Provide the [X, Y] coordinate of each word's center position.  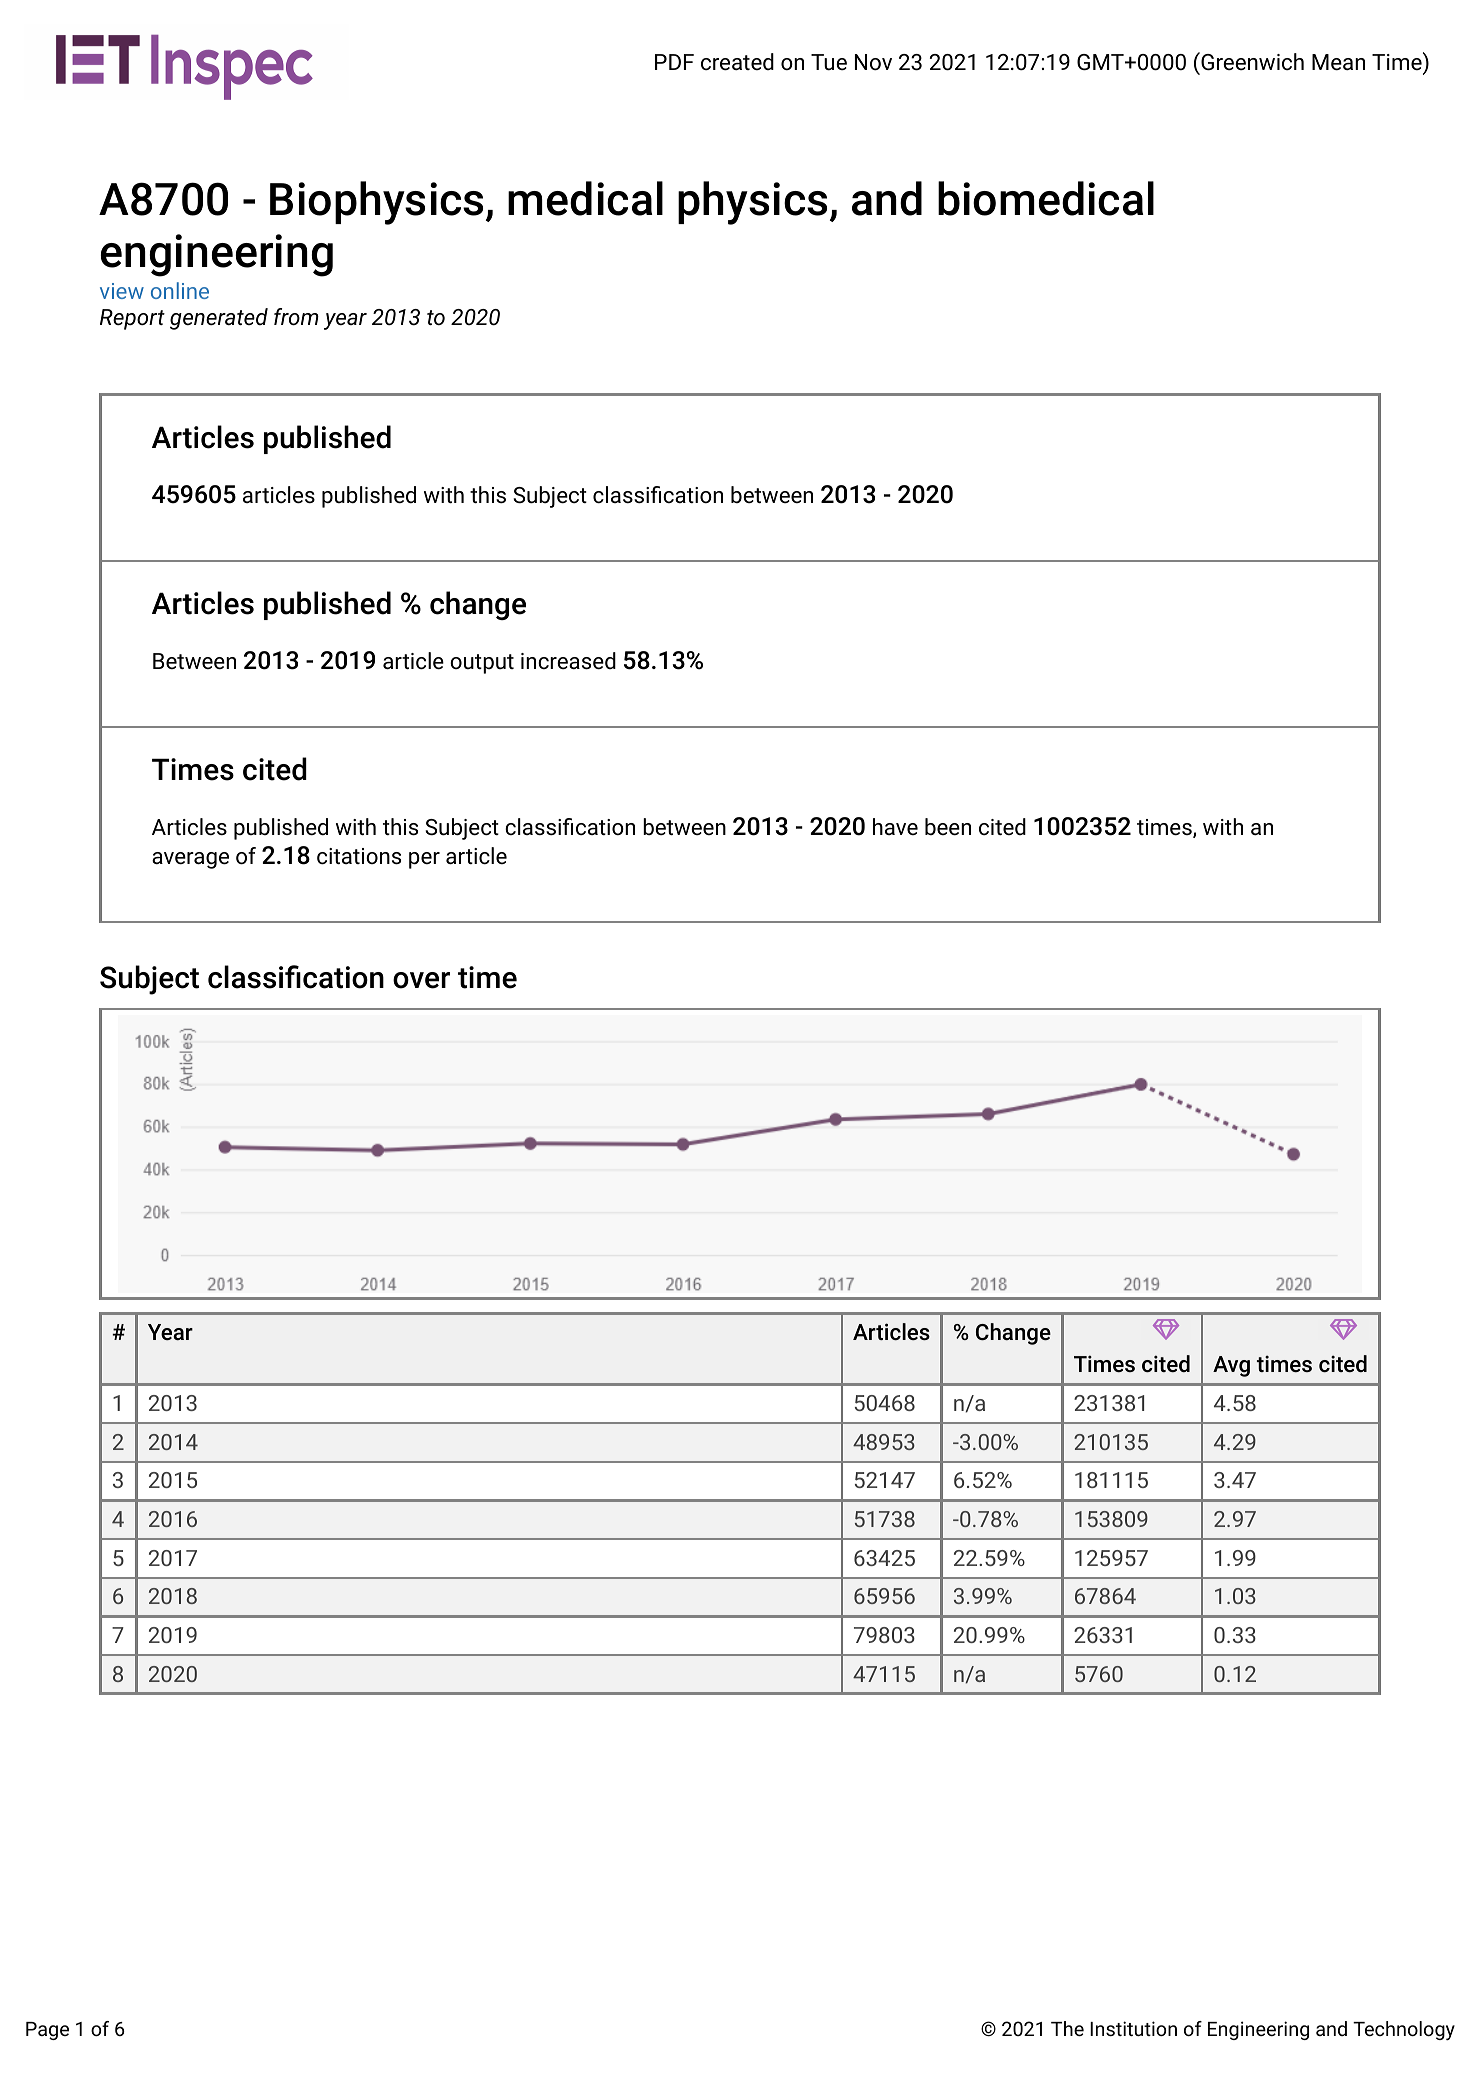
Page [47, 2031]
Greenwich [1251, 61]
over [421, 980]
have [895, 826]
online [180, 290]
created [737, 62]
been [948, 827]
